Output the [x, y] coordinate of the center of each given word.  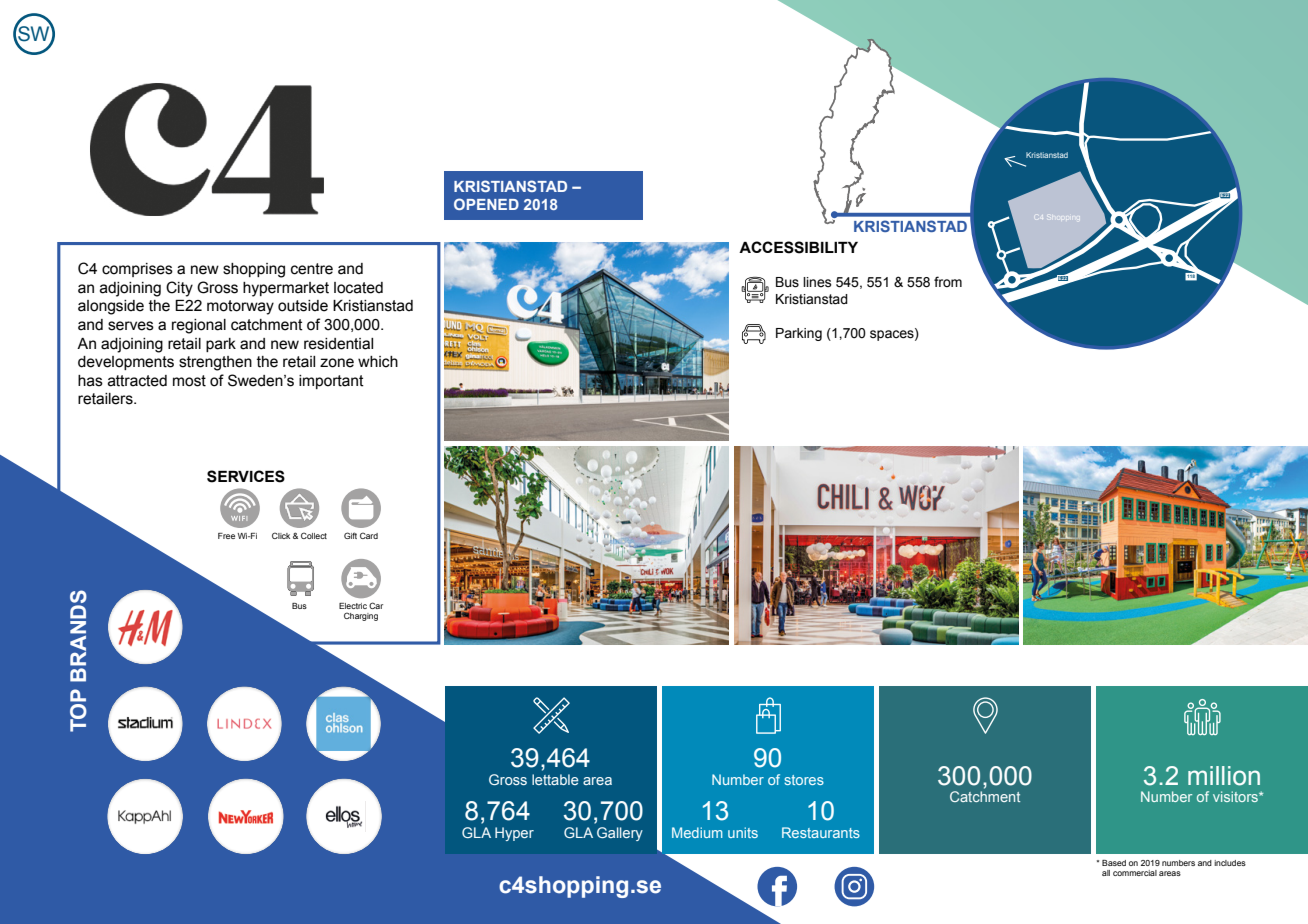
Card [369, 535]
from [948, 282]
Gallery [620, 834]
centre [312, 269]
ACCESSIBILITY [798, 247]
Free [226, 536]
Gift [350, 535]
